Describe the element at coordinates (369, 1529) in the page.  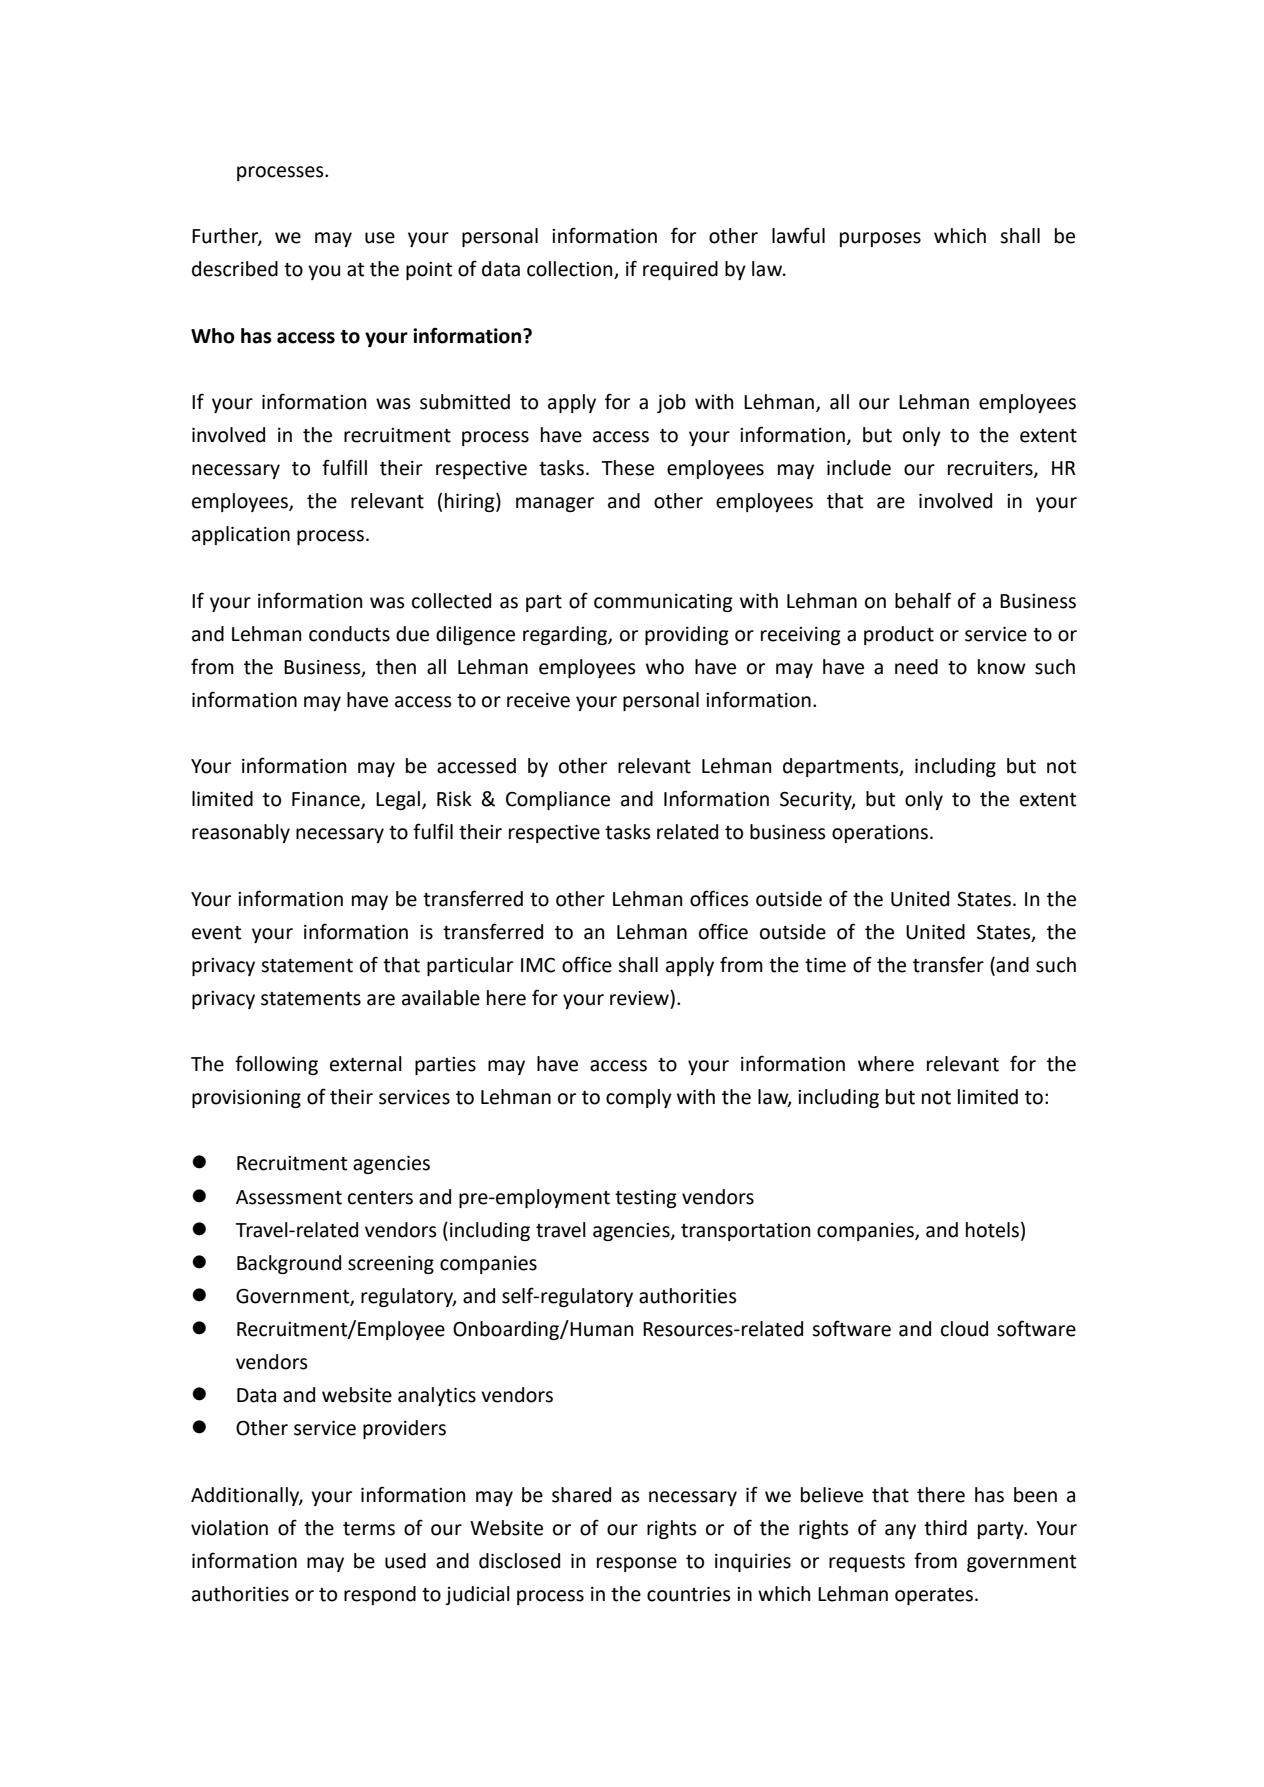
I see `terms` at that location.
